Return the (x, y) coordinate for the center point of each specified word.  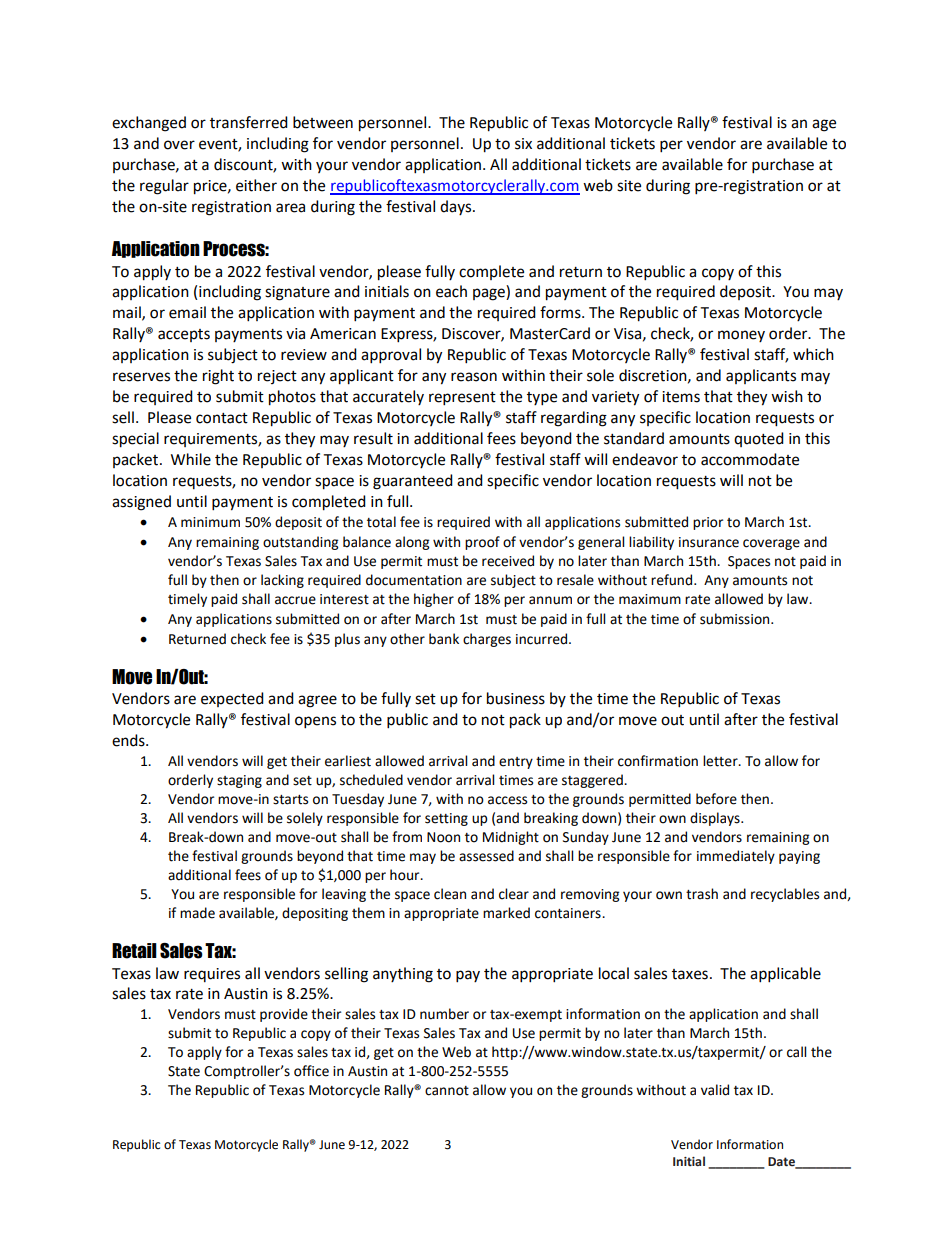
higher (434, 600)
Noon (443, 837)
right (218, 377)
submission (736, 619)
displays (716, 819)
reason (474, 377)
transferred (249, 122)
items (681, 397)
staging (239, 781)
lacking (282, 581)
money (741, 336)
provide (284, 1015)
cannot (447, 1091)
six (523, 144)
